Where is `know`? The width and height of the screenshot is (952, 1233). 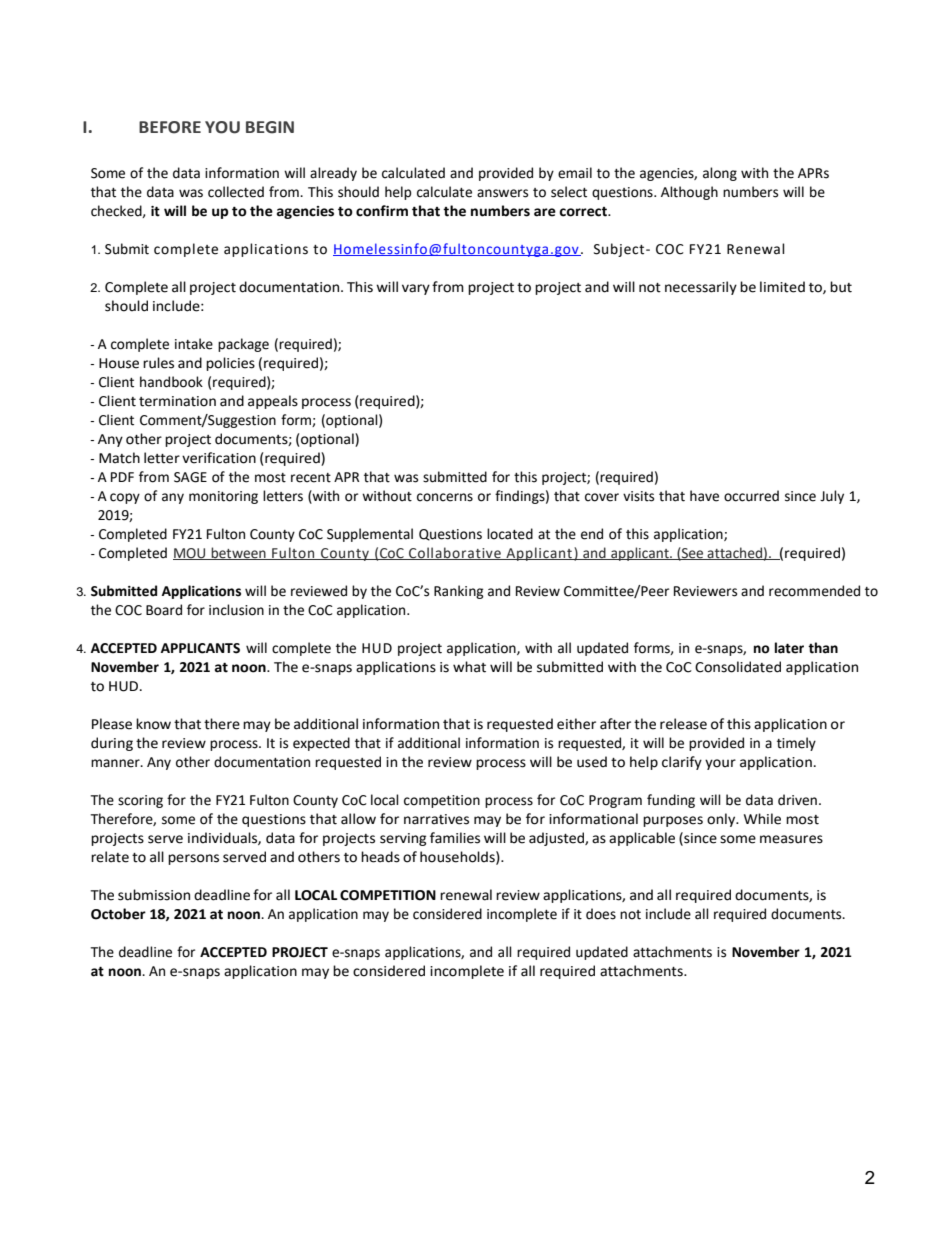
know is located at coordinates (153, 724).
